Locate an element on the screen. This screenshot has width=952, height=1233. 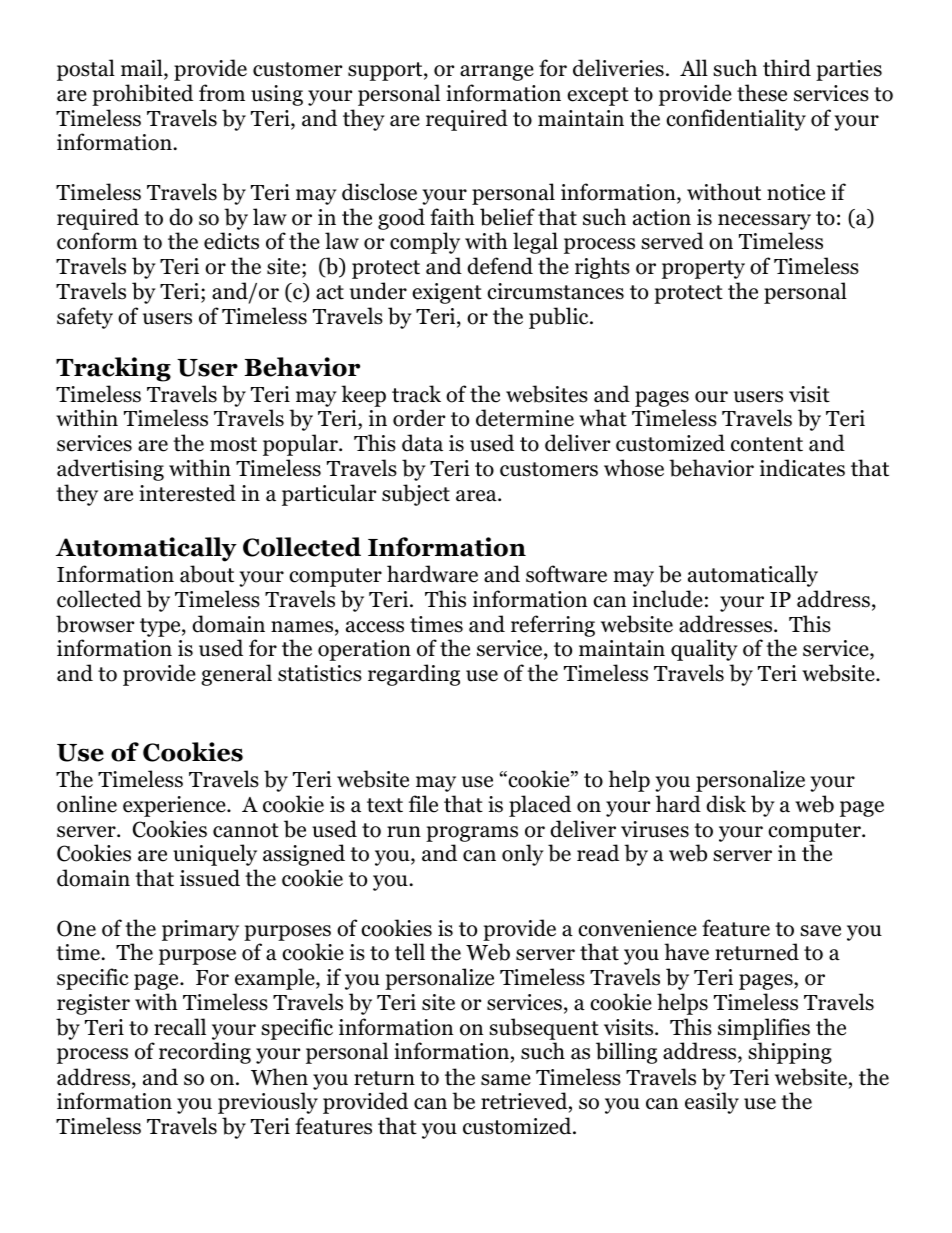
regarding is located at coordinates (414, 675).
